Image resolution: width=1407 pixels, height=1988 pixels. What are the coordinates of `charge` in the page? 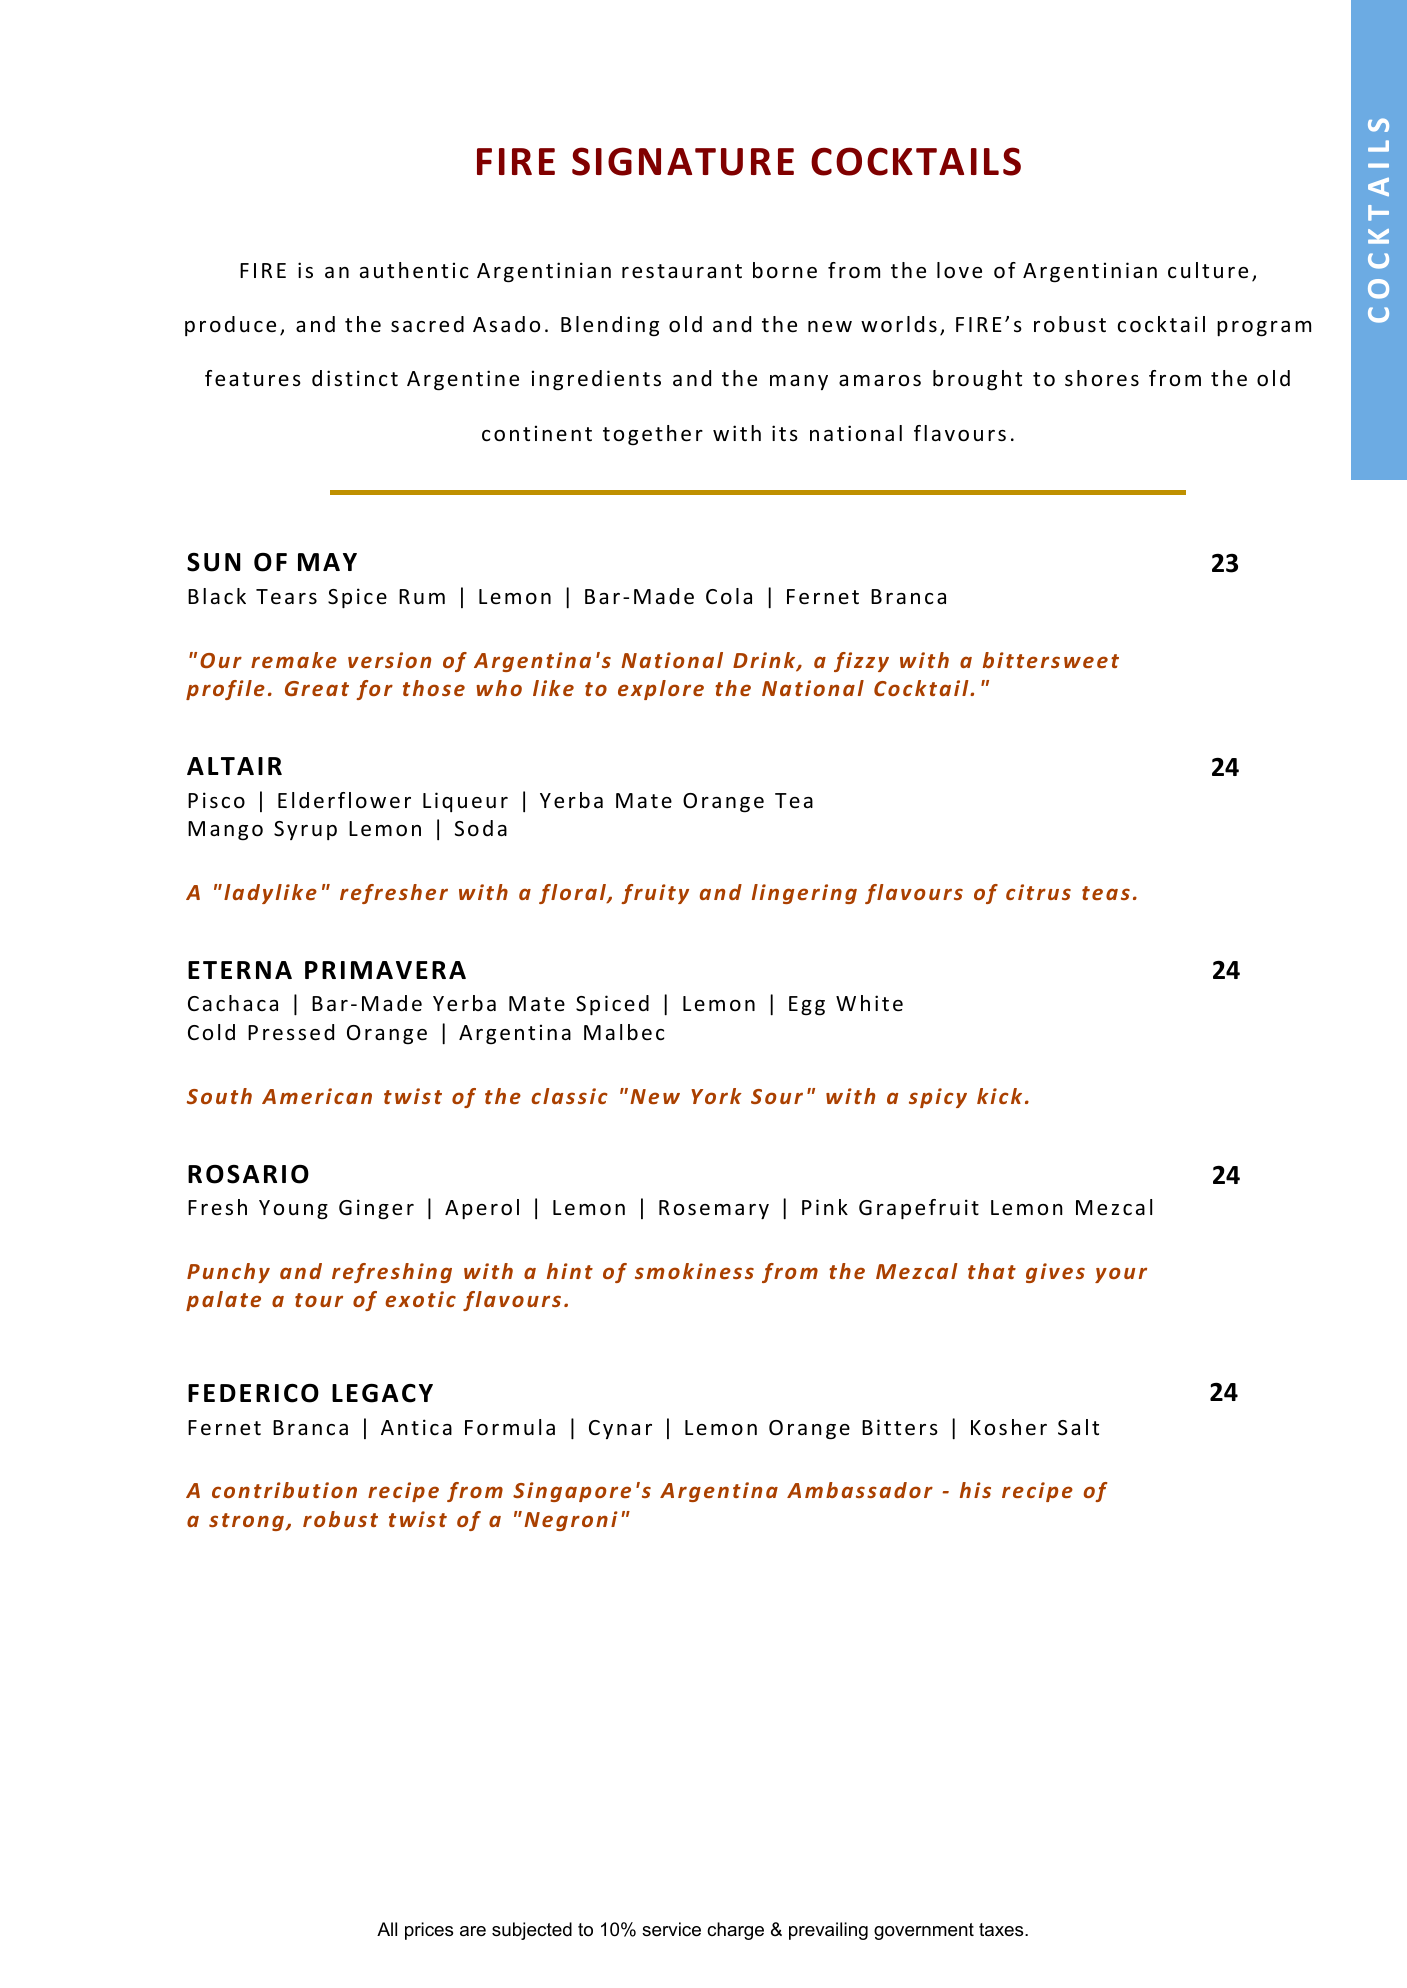 It's located at (735, 1931).
